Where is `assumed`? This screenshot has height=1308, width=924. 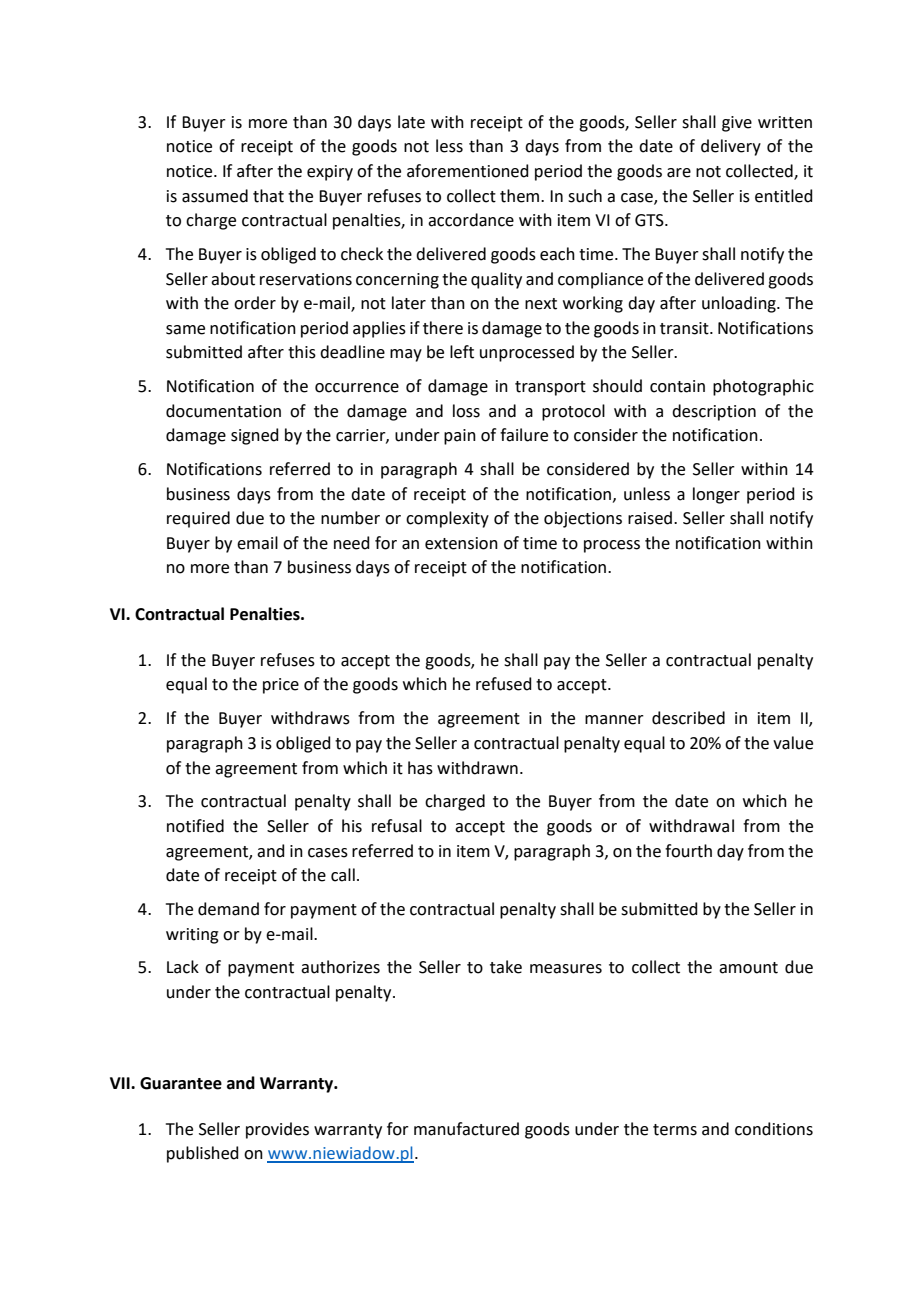 assumed is located at coordinates (215, 196).
